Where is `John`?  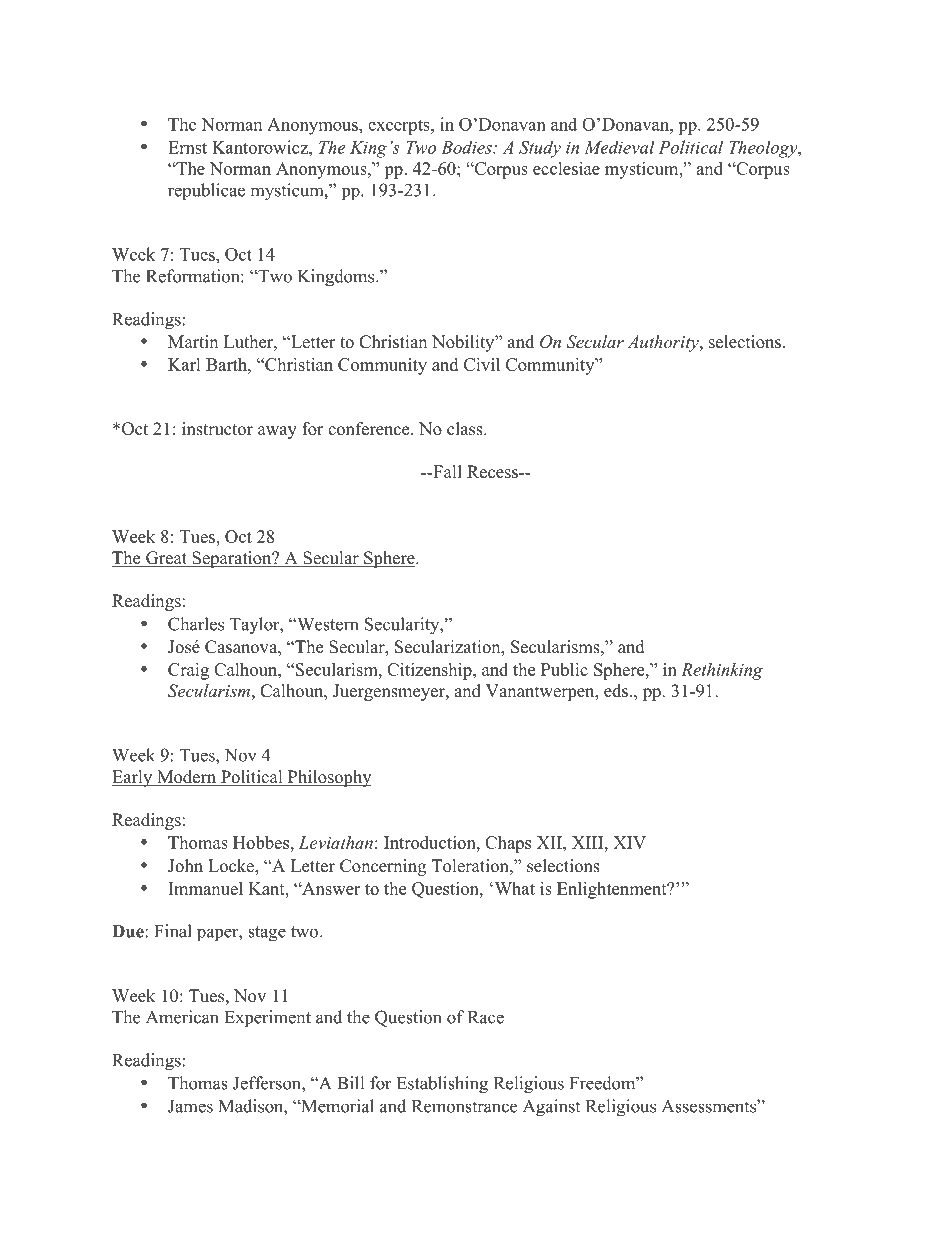 John is located at coordinates (185, 866).
